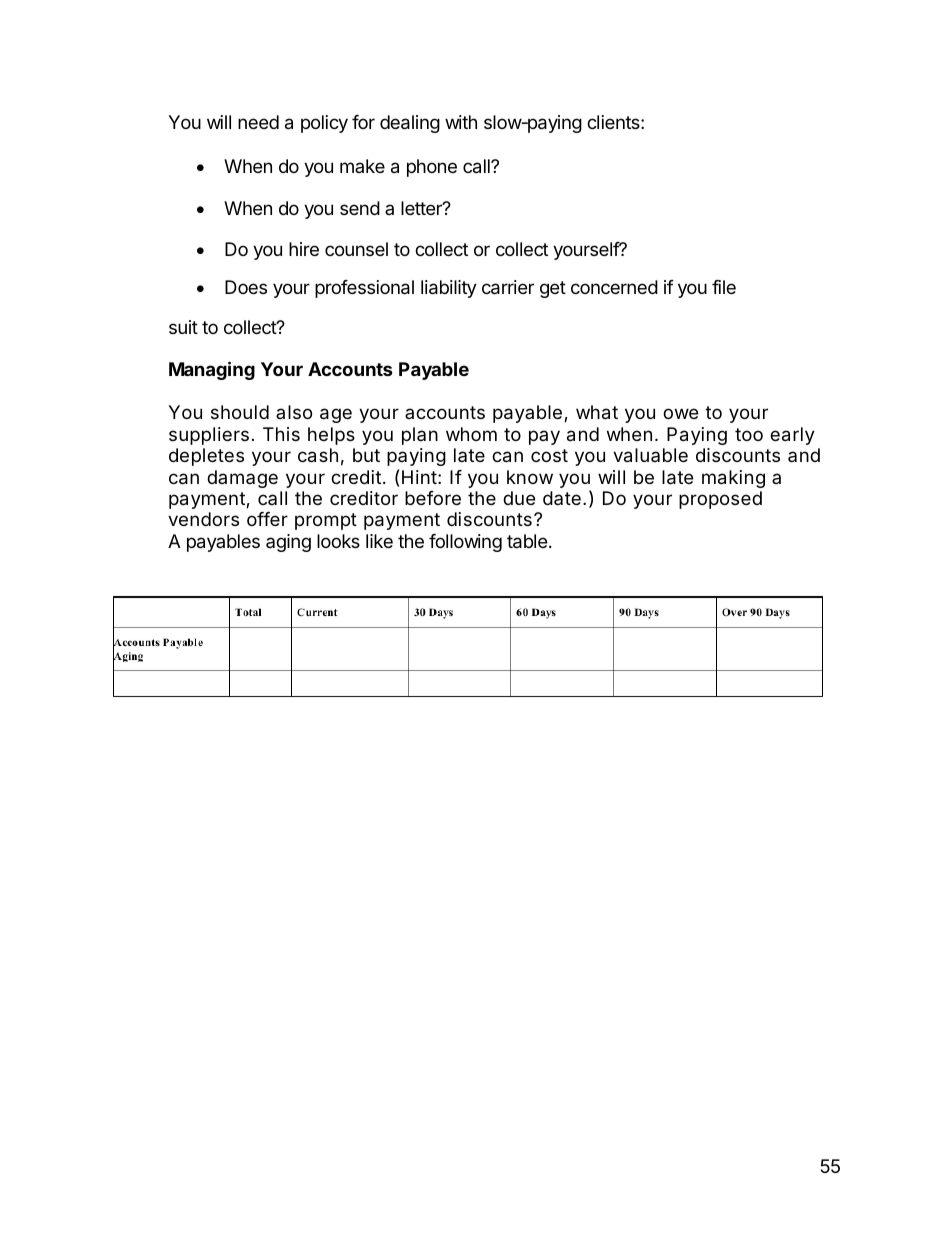 The image size is (952, 1233). I want to click on need, so click(258, 122).
